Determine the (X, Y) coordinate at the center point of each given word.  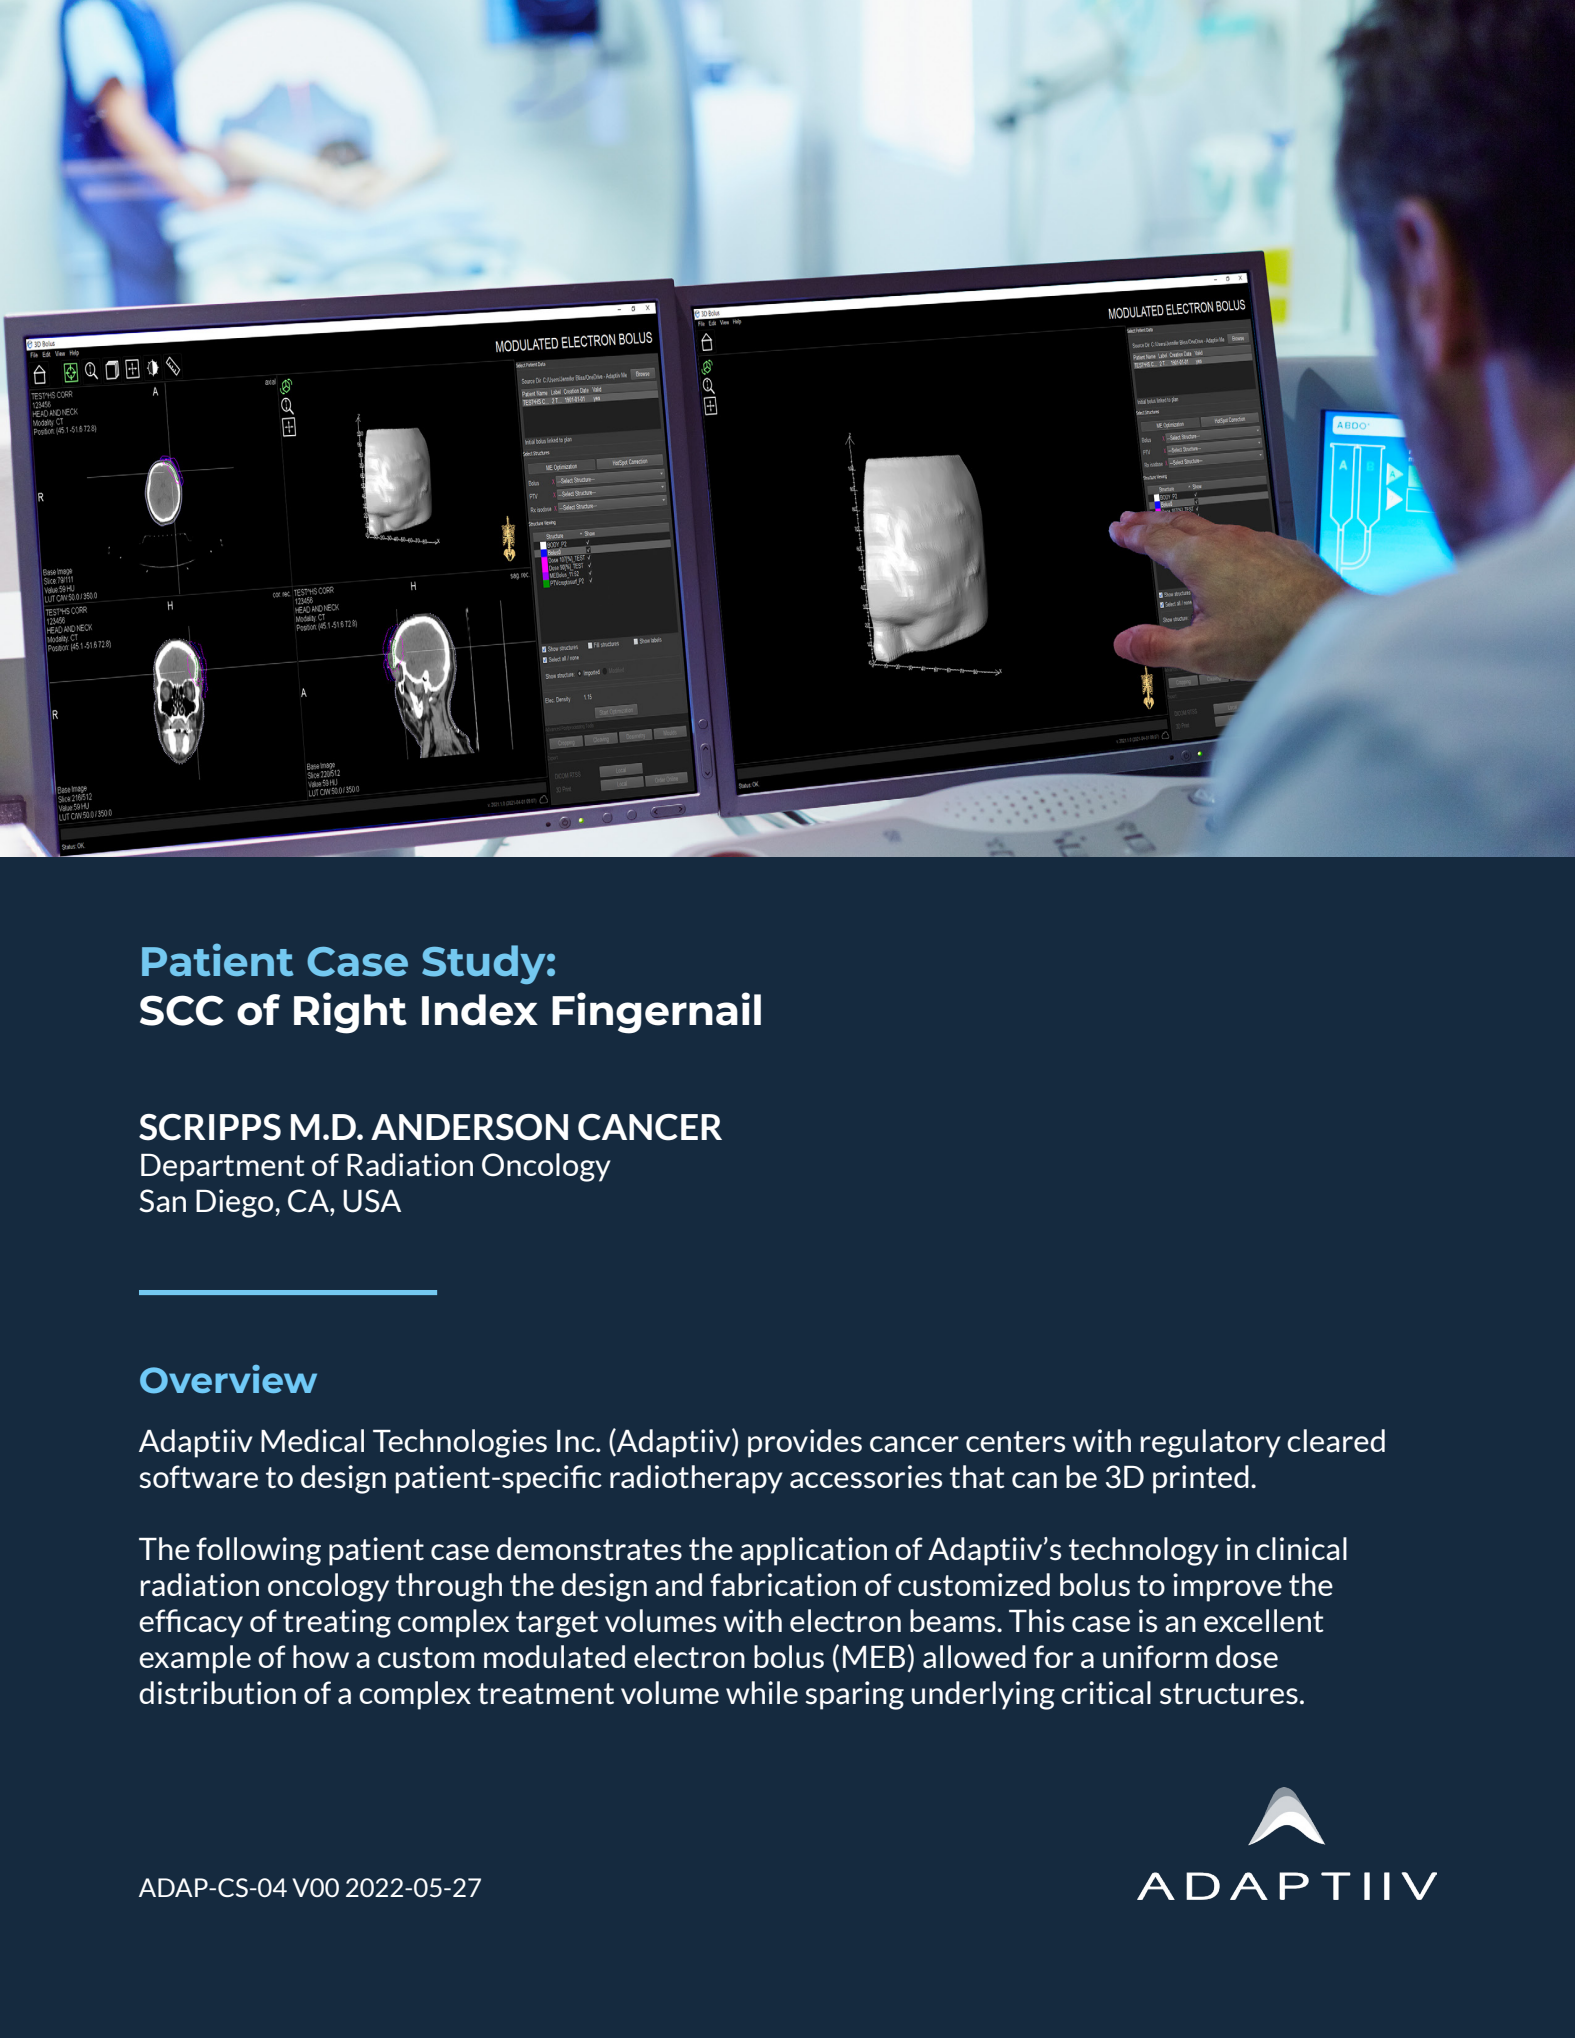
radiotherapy (696, 1479)
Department (223, 1168)
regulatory (1211, 1443)
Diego (236, 1203)
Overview (228, 1379)
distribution (217, 1693)
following (258, 1551)
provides (805, 1443)
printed (1201, 1479)
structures (1229, 1694)
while (762, 1692)
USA (372, 1201)
